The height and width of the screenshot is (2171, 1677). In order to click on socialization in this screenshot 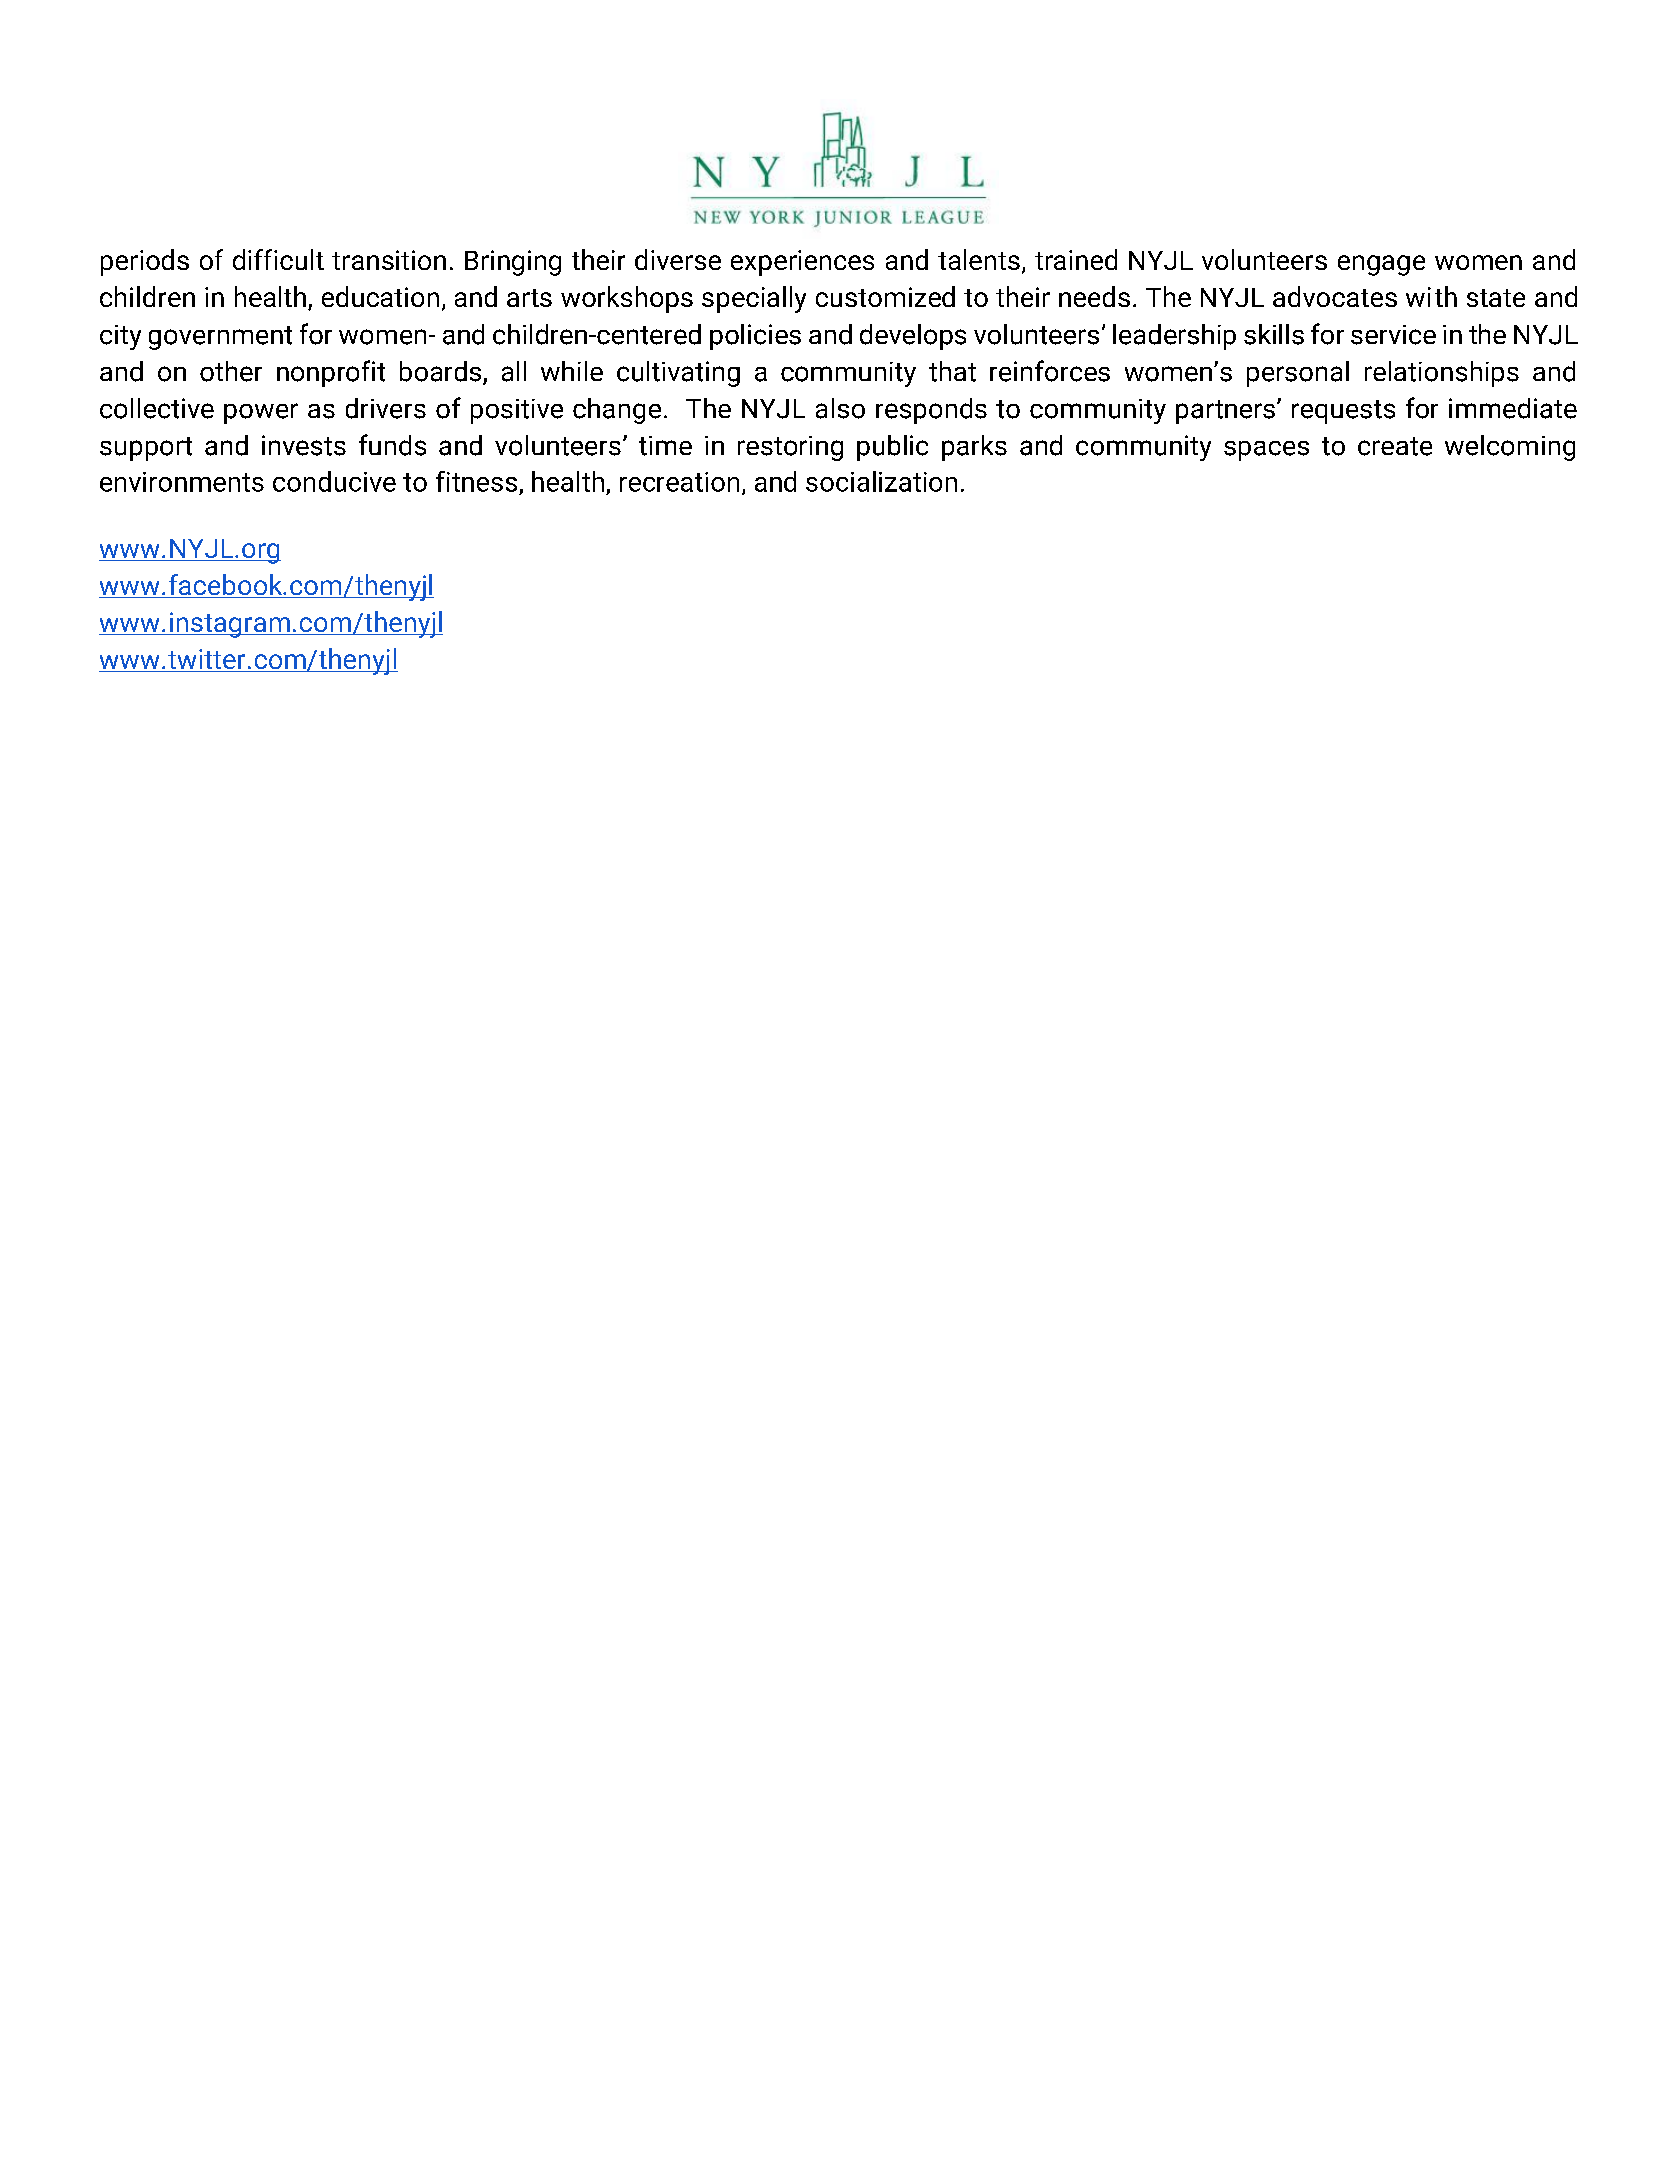, I will do `click(881, 481)`.
